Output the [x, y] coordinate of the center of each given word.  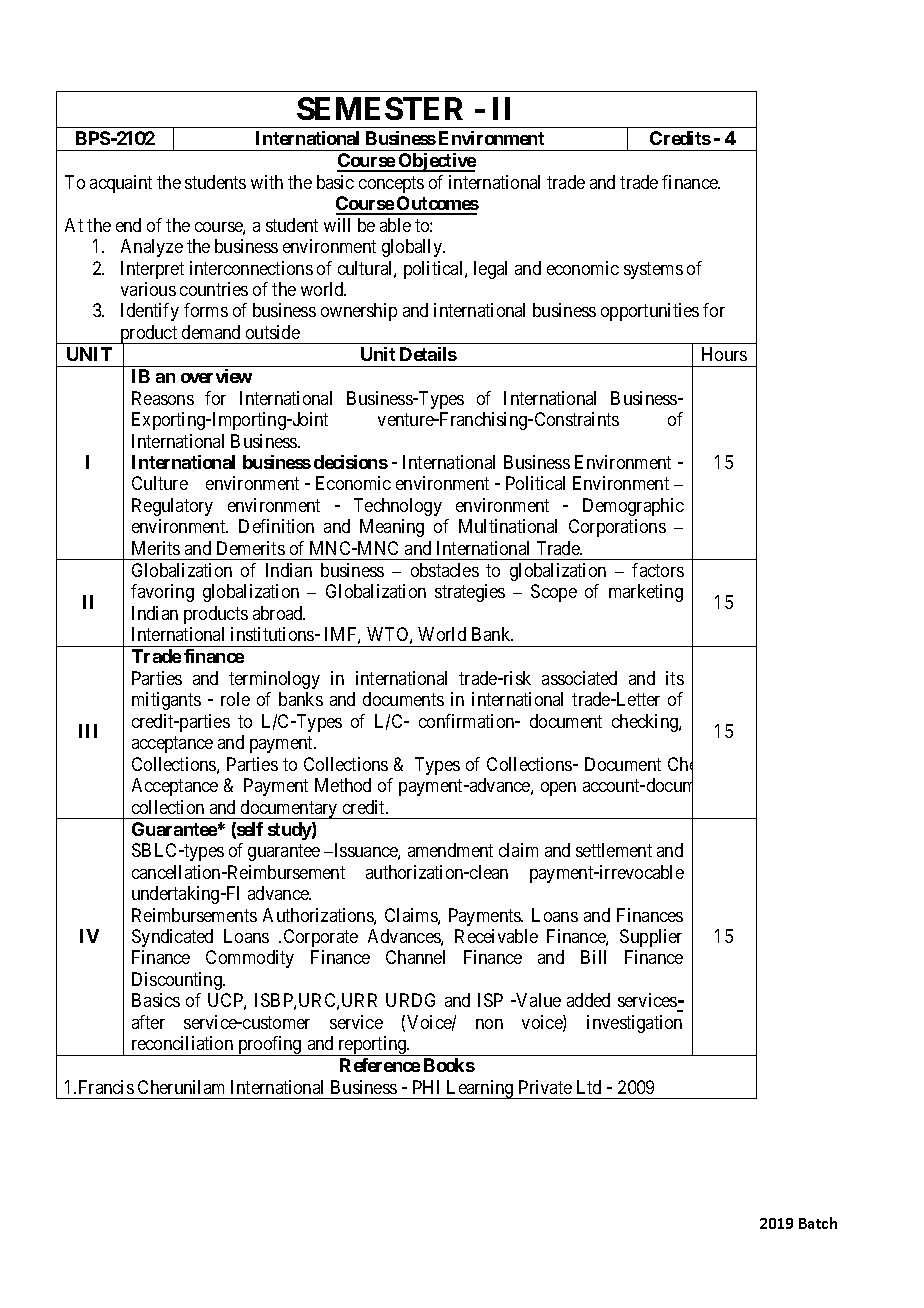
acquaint [121, 184]
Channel [415, 957]
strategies [470, 593]
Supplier [651, 938]
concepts [391, 184]
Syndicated [172, 938]
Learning [480, 1089]
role [235, 699]
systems [653, 270]
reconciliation [182, 1043]
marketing [646, 593]
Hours [724, 354]
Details [428, 354]
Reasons [163, 398]
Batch [818, 1223]
